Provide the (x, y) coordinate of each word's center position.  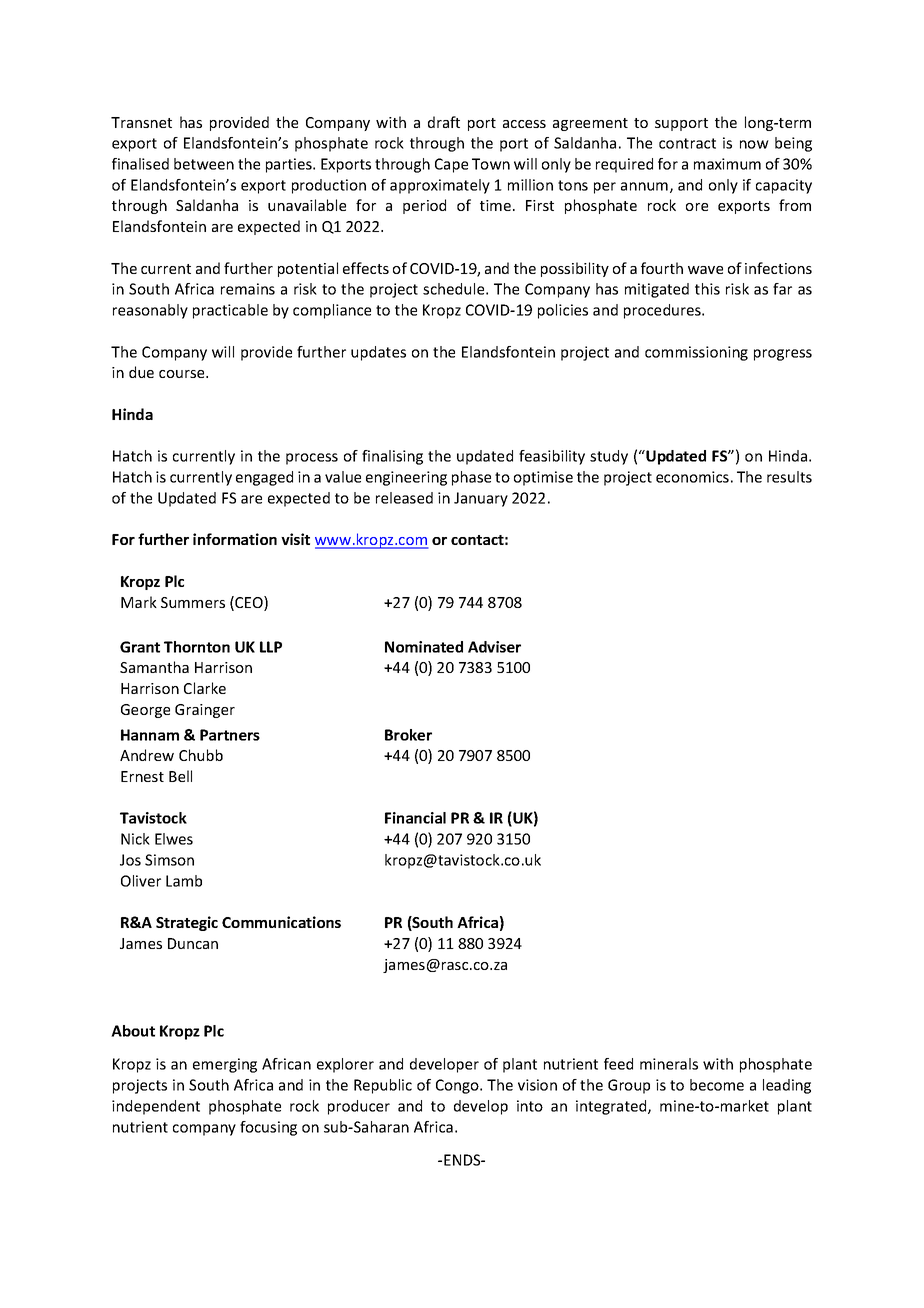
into (530, 1106)
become (717, 1085)
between (204, 164)
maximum (727, 164)
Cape (451, 165)
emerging (225, 1065)
